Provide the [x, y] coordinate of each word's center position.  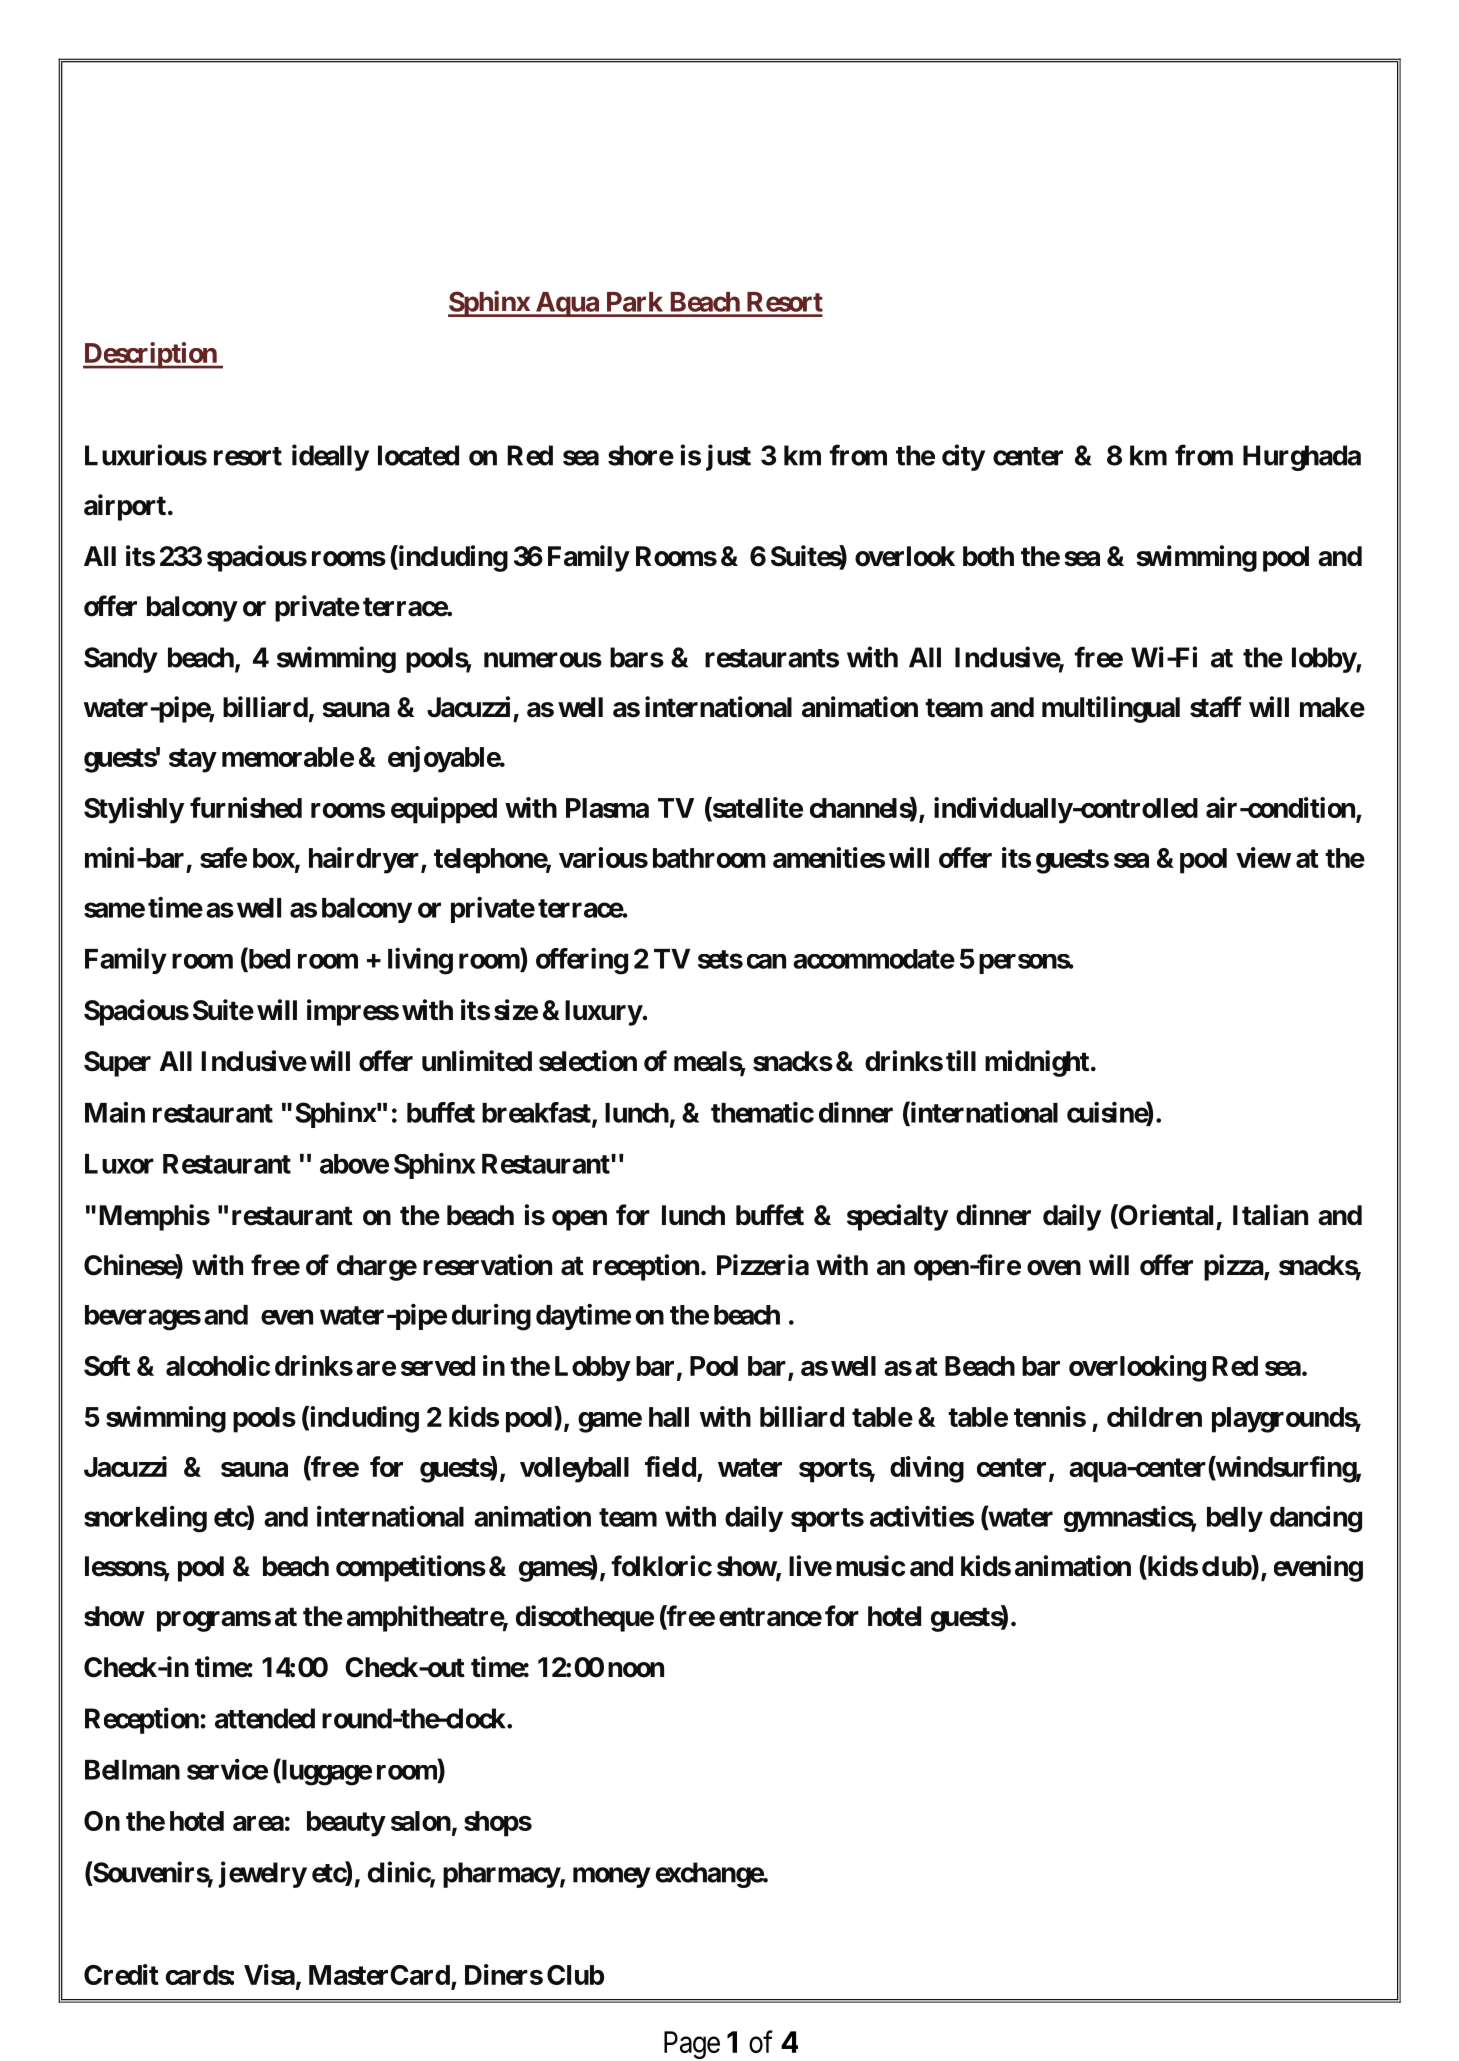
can [766, 961]
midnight [1037, 1063]
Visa [269, 1974]
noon [636, 1670]
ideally [330, 457]
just [728, 457]
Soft [107, 1365]
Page [692, 2045]
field [671, 1468]
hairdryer [365, 860]
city [963, 457]
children [1154, 1416]
